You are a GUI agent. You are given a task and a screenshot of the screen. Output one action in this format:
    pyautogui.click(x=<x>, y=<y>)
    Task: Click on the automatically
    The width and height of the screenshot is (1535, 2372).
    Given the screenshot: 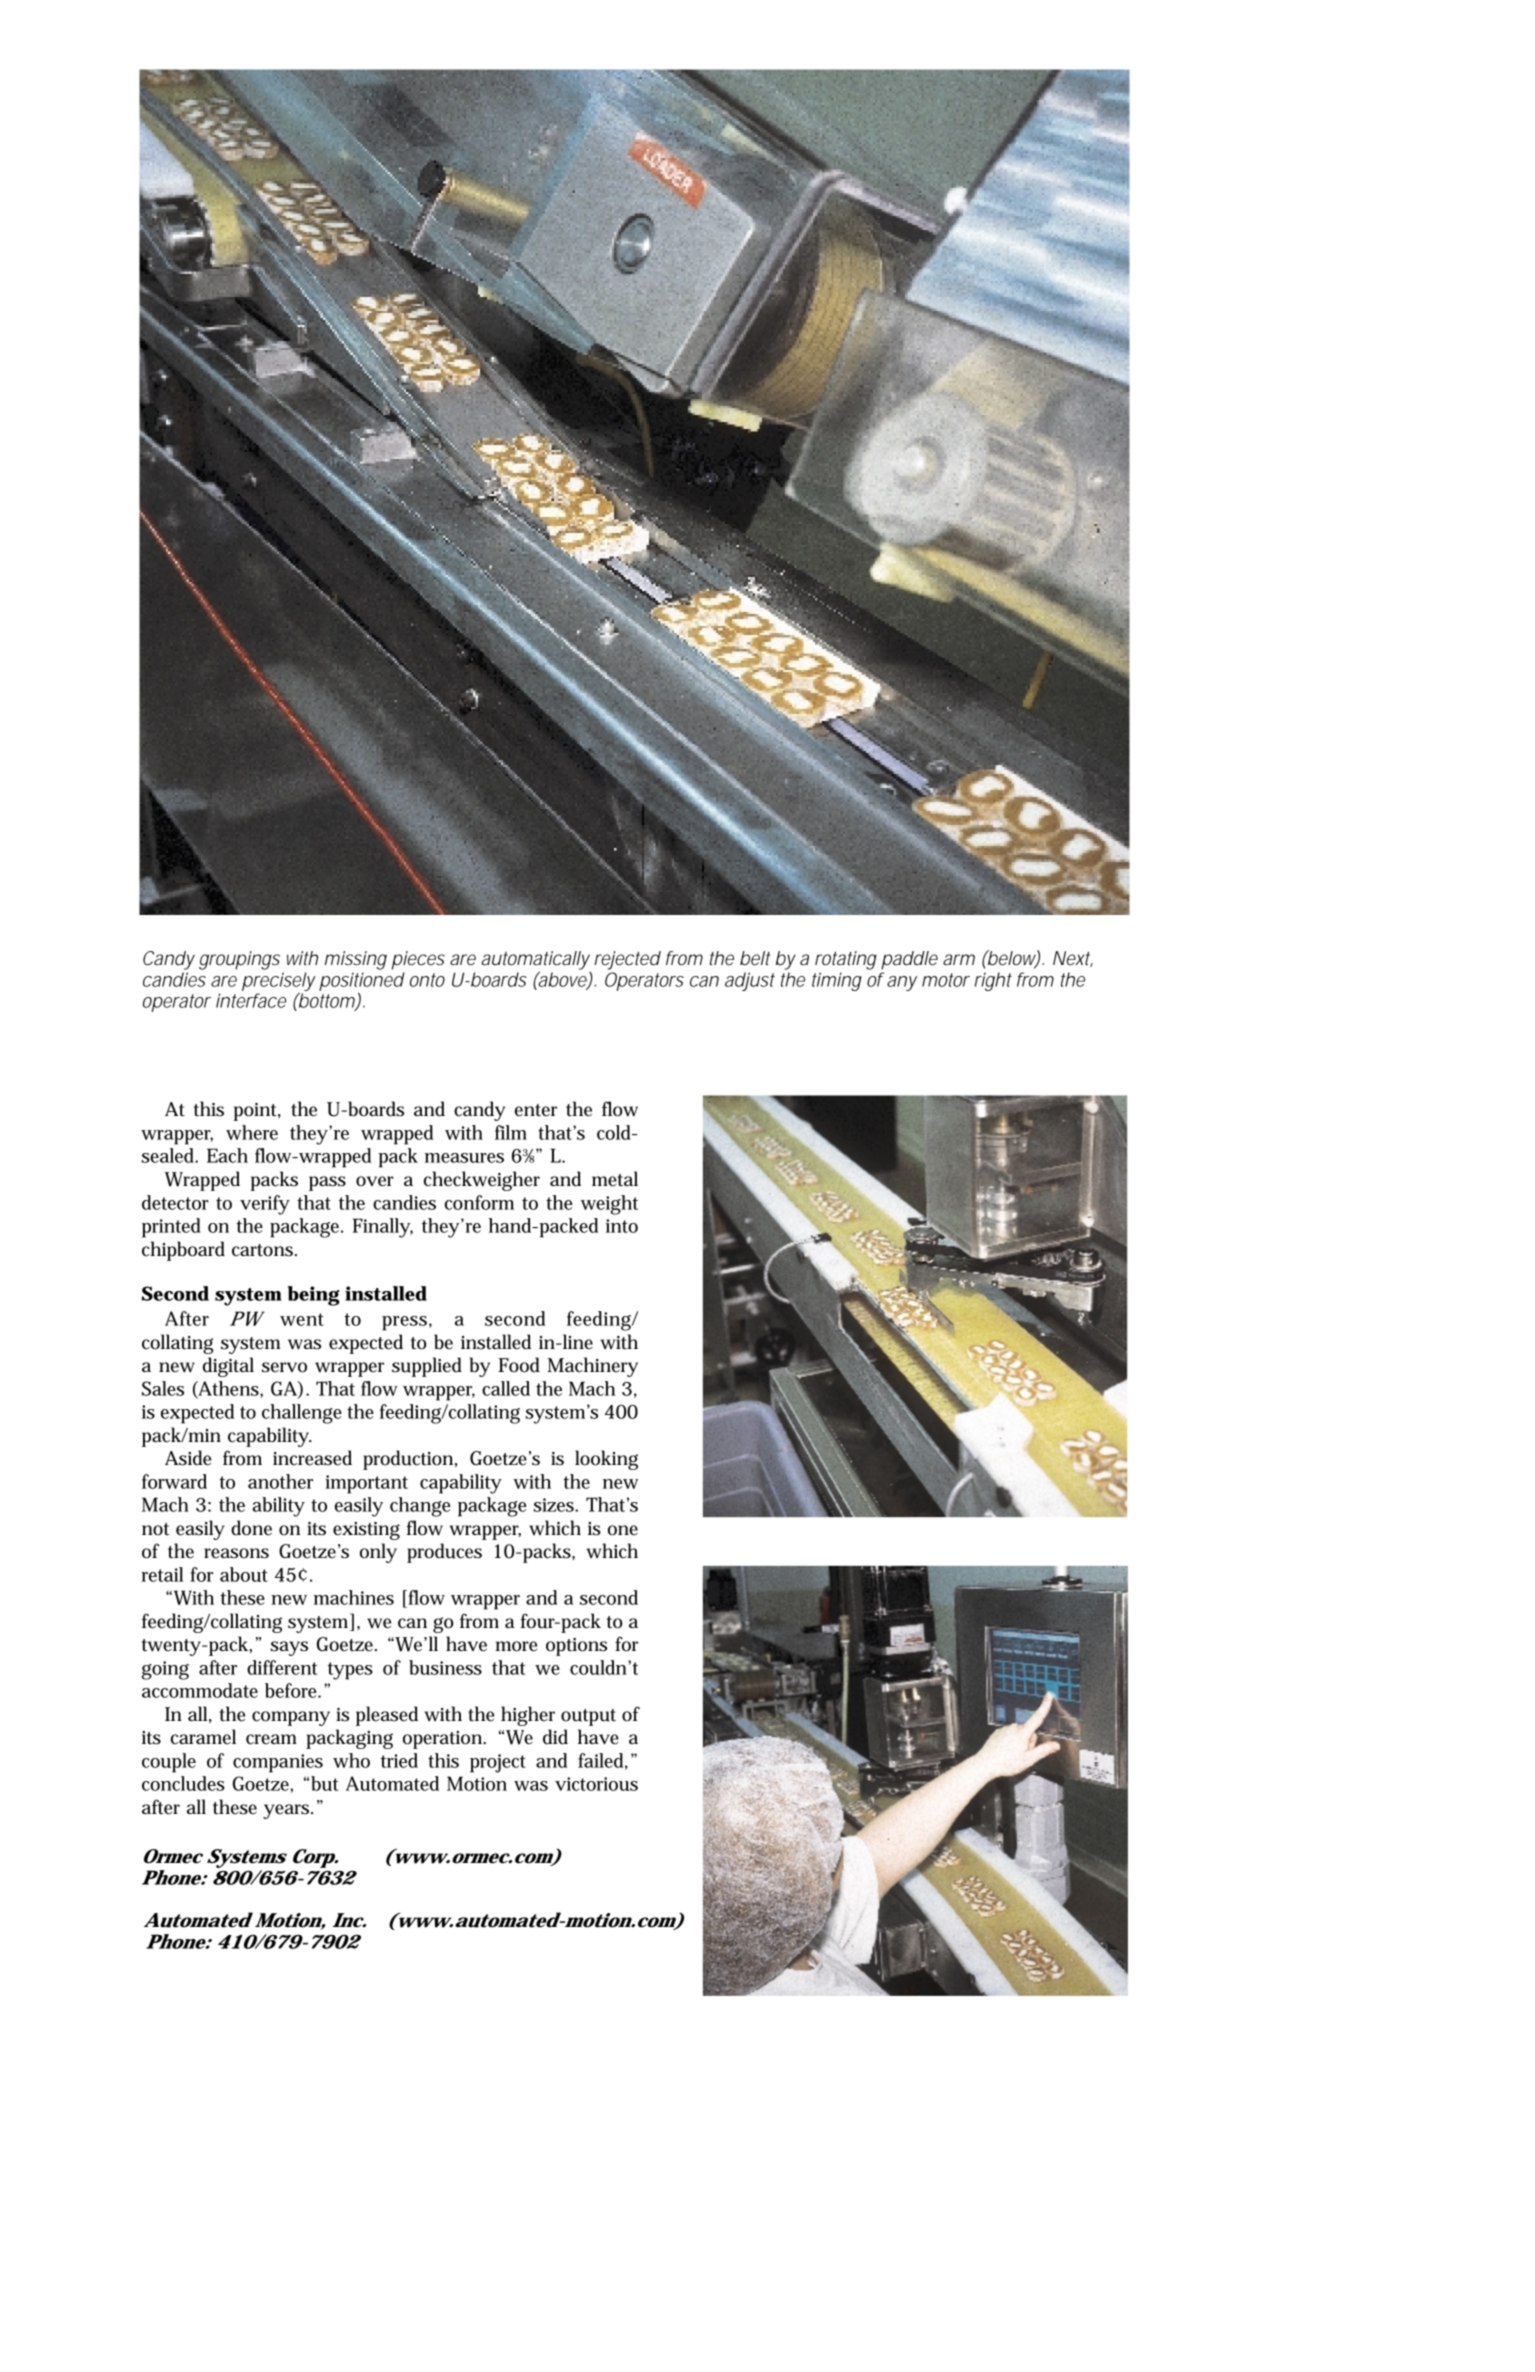 What is the action you would take?
    pyautogui.click(x=535, y=961)
